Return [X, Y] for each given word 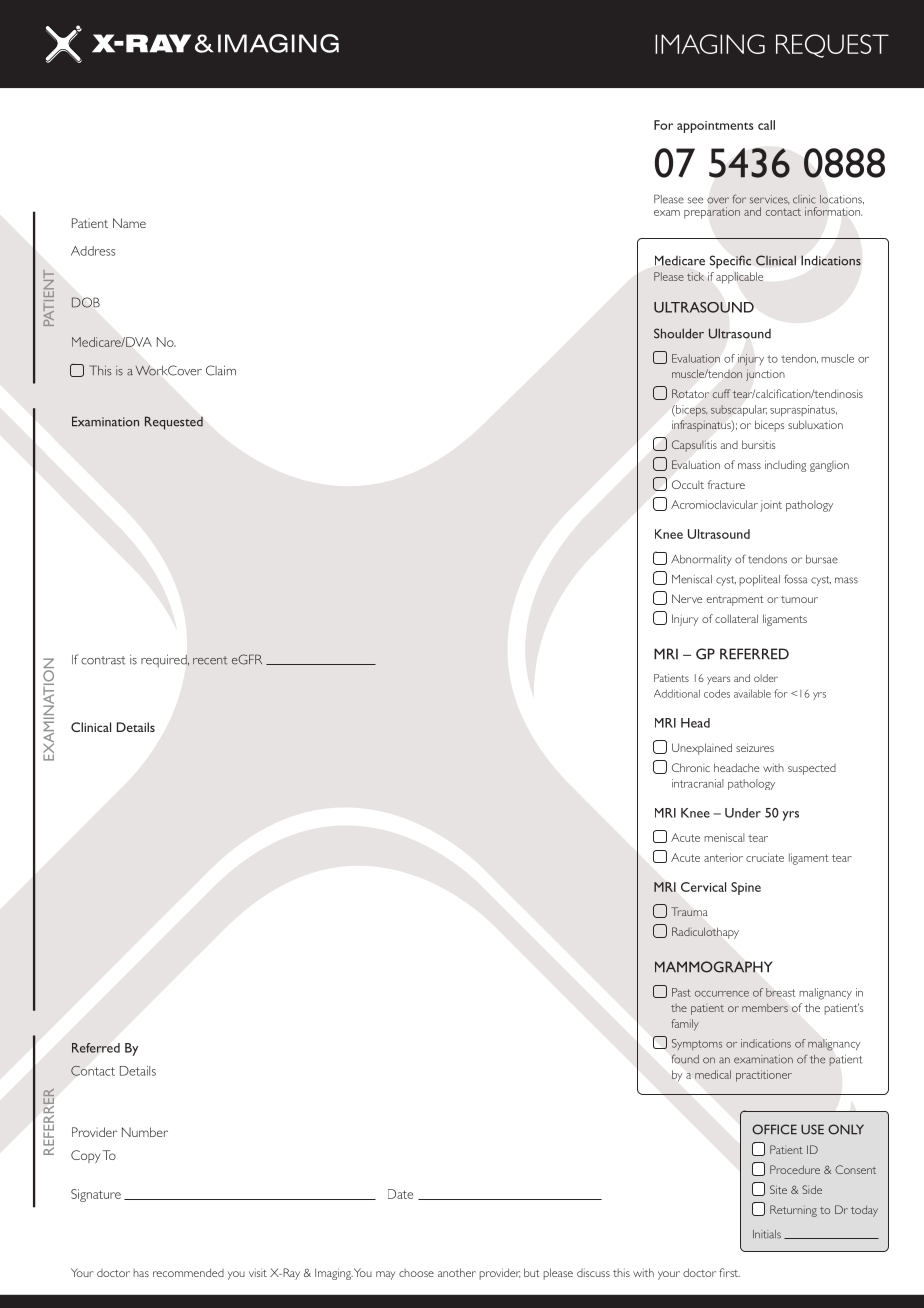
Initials [767, 1234]
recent [210, 660]
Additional [677, 693]
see [695, 200]
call [766, 125]
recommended [188, 1272]
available [752, 693]
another [457, 1272]
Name [129, 223]
